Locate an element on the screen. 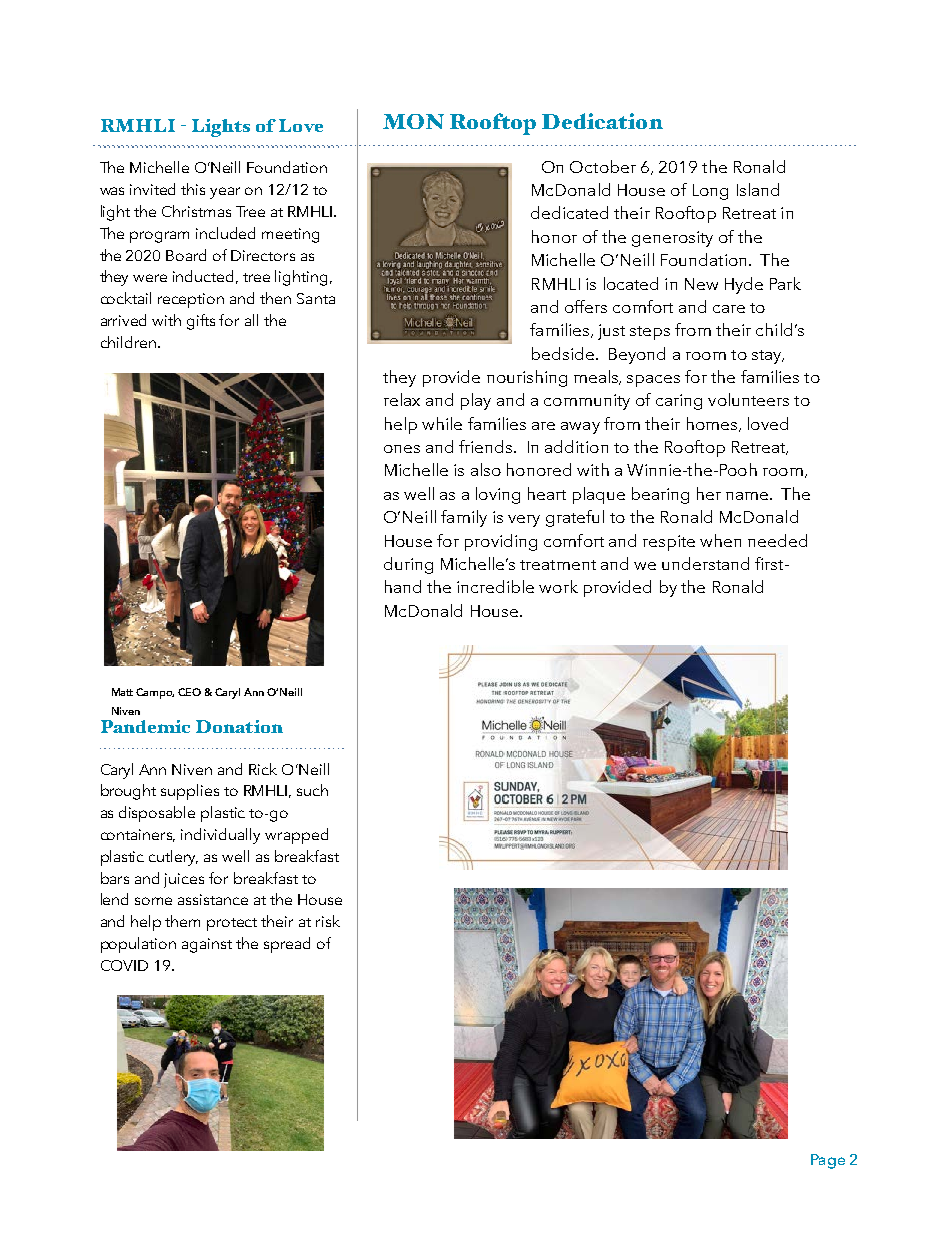  supplies is located at coordinates (190, 792).
